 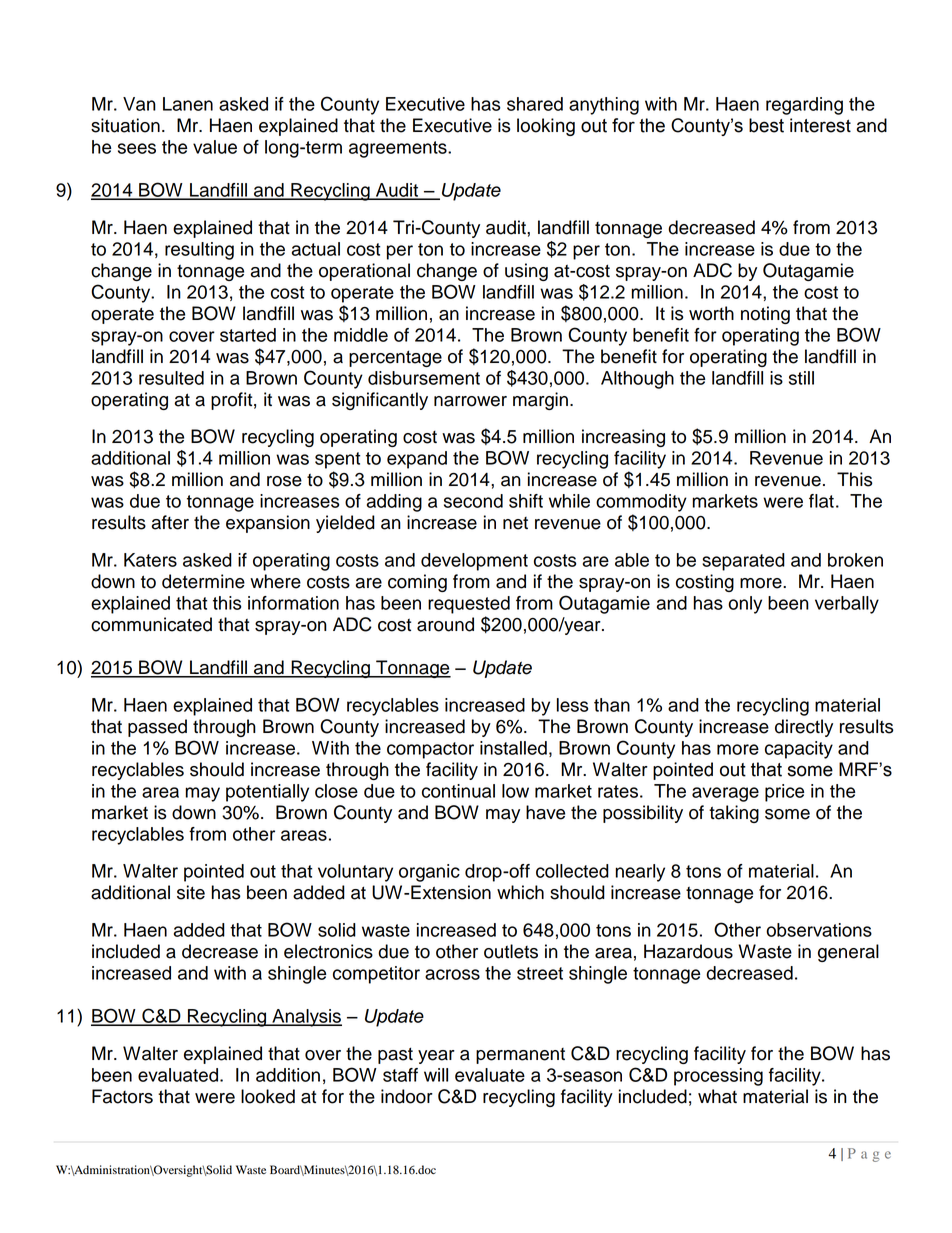 I want to click on best, so click(x=766, y=125).
